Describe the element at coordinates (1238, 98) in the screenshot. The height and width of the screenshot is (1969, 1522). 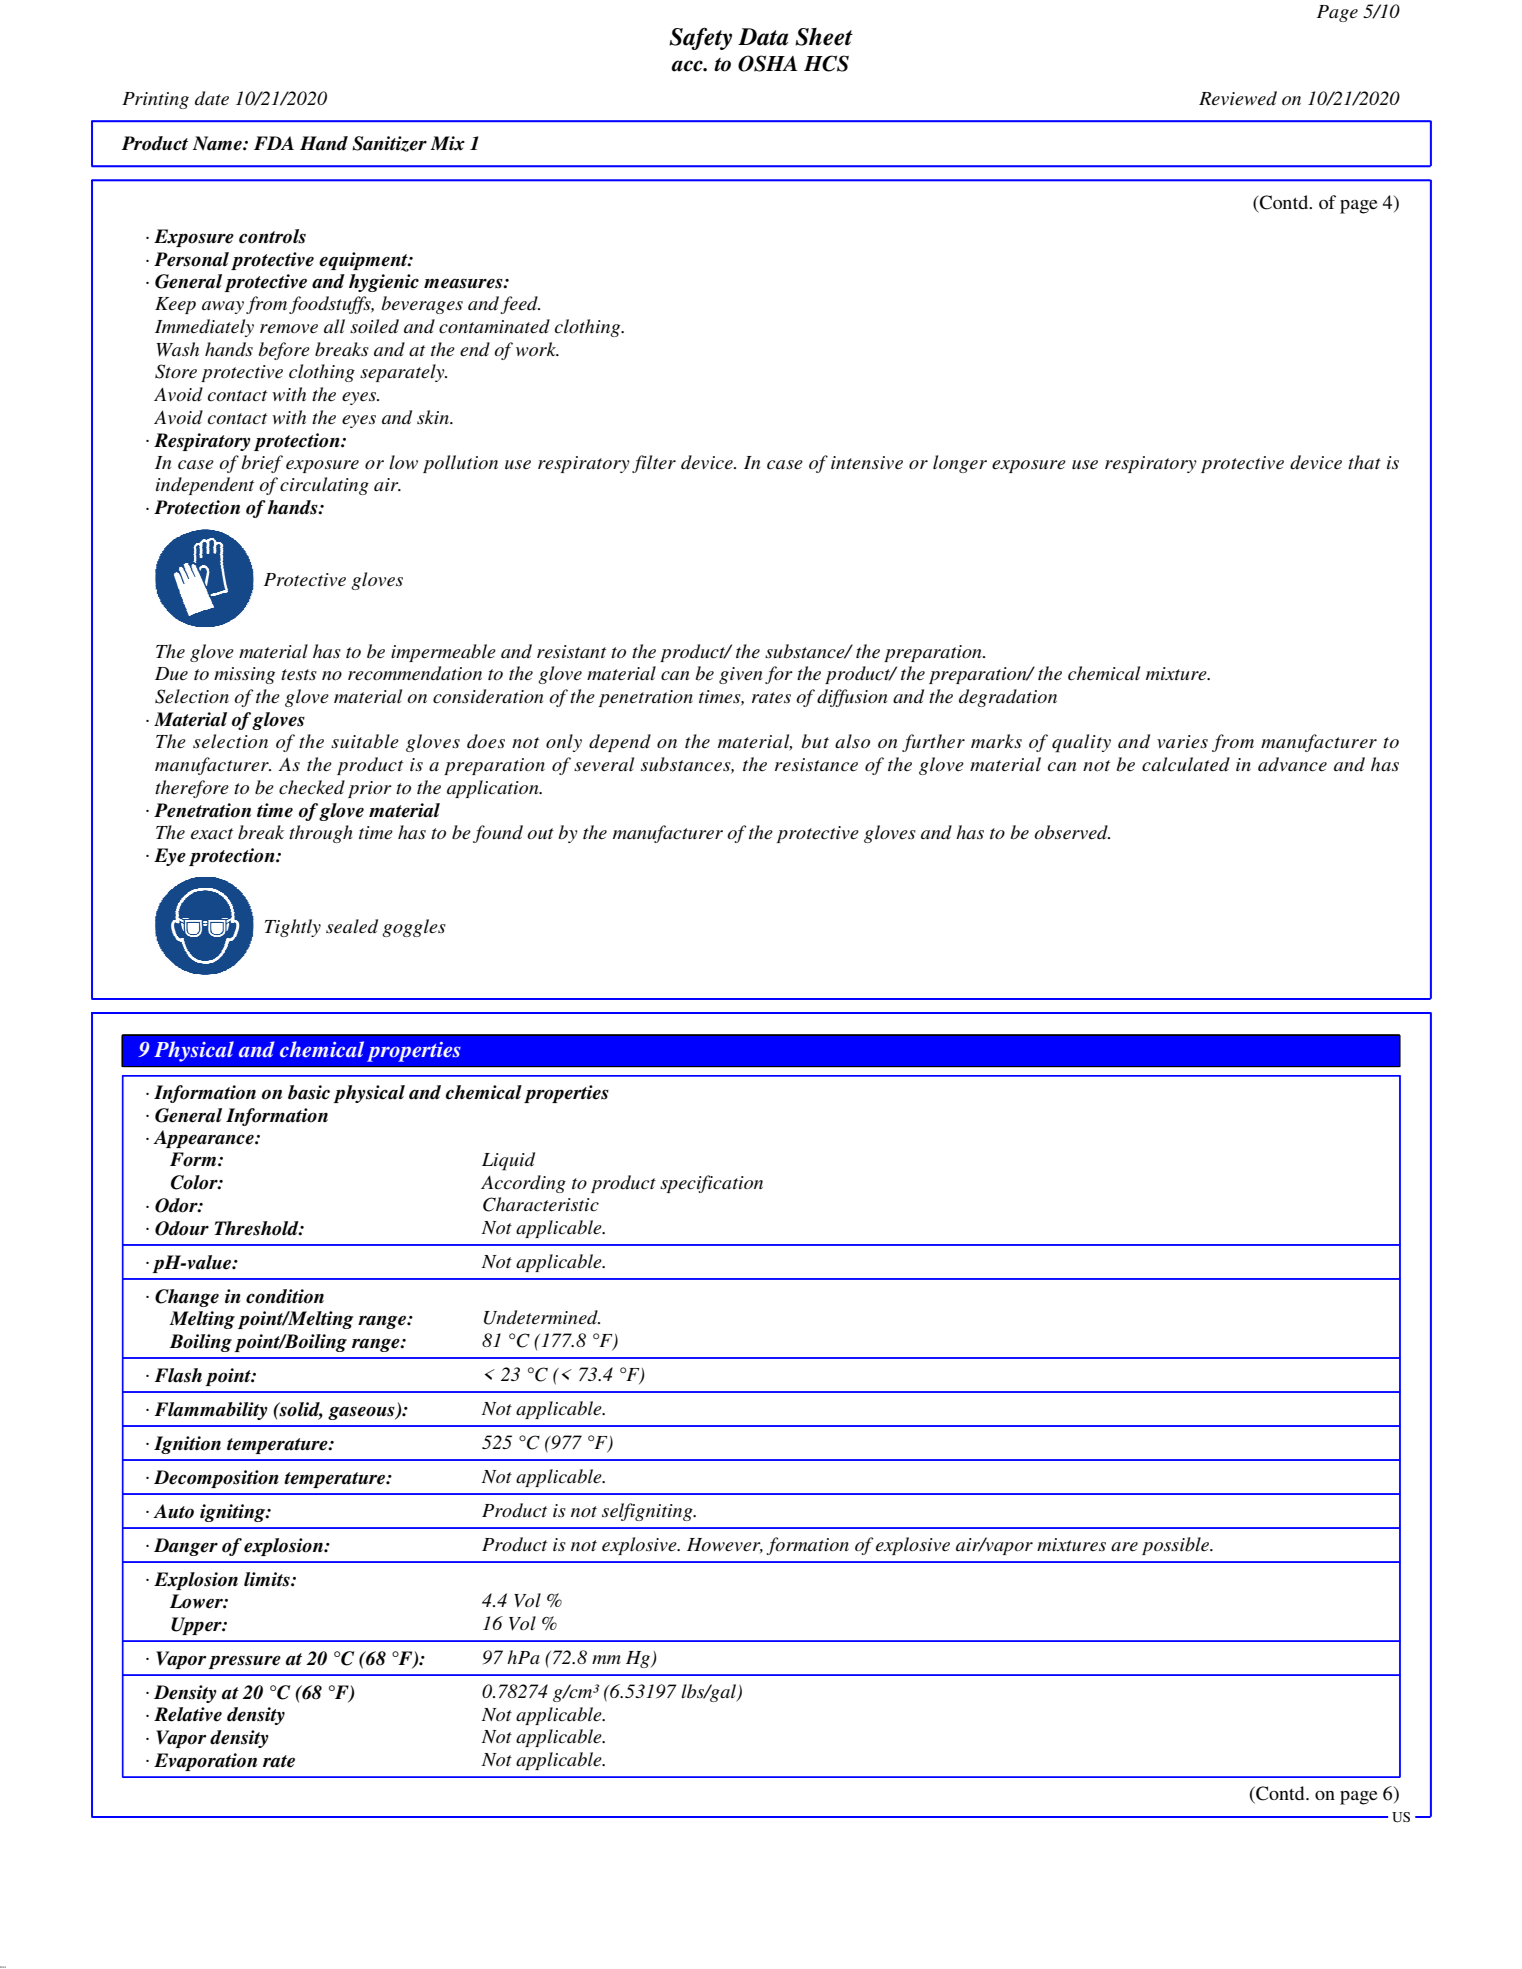
I see `Reviewed` at that location.
